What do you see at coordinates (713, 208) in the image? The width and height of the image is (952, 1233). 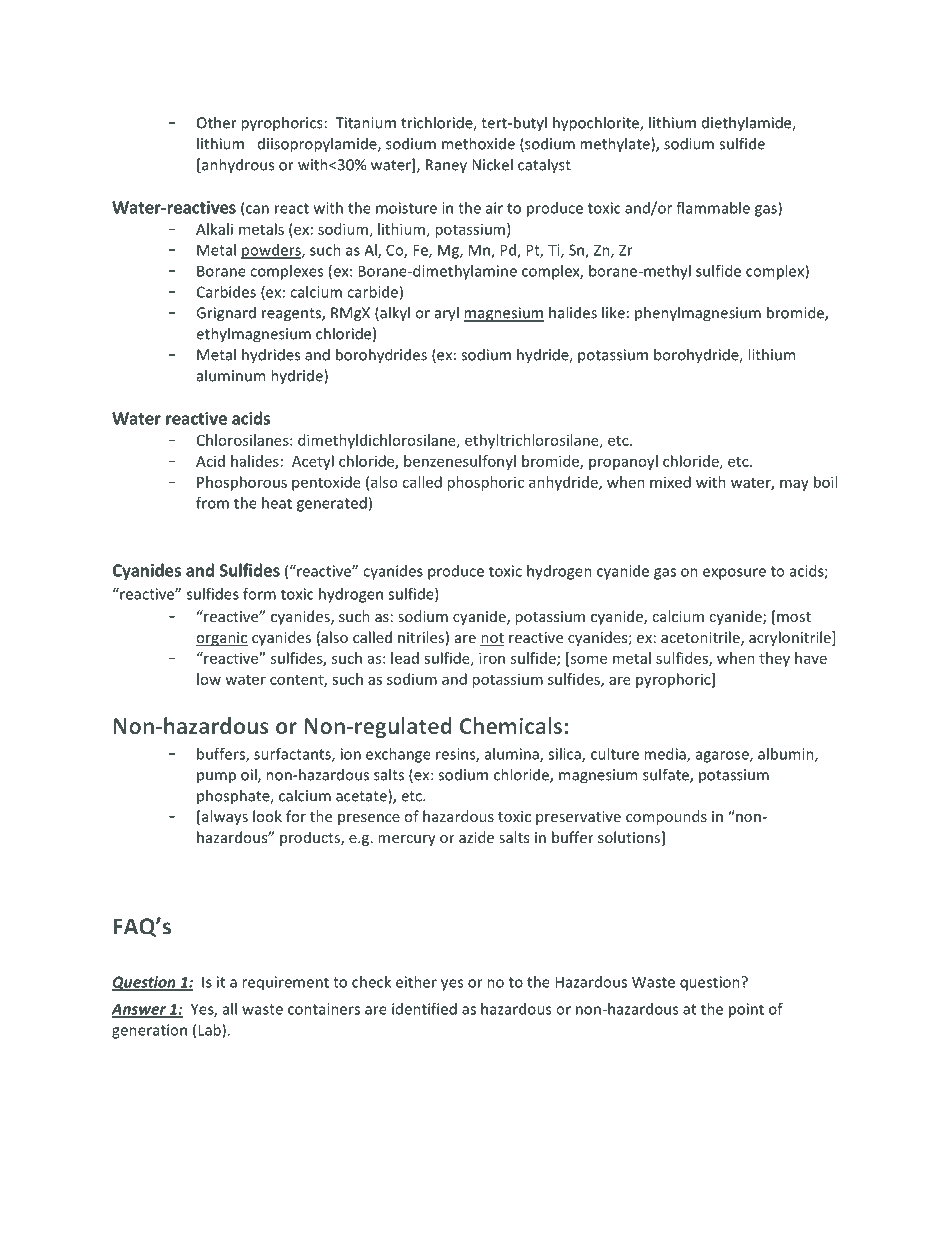 I see `flammable` at bounding box center [713, 208].
